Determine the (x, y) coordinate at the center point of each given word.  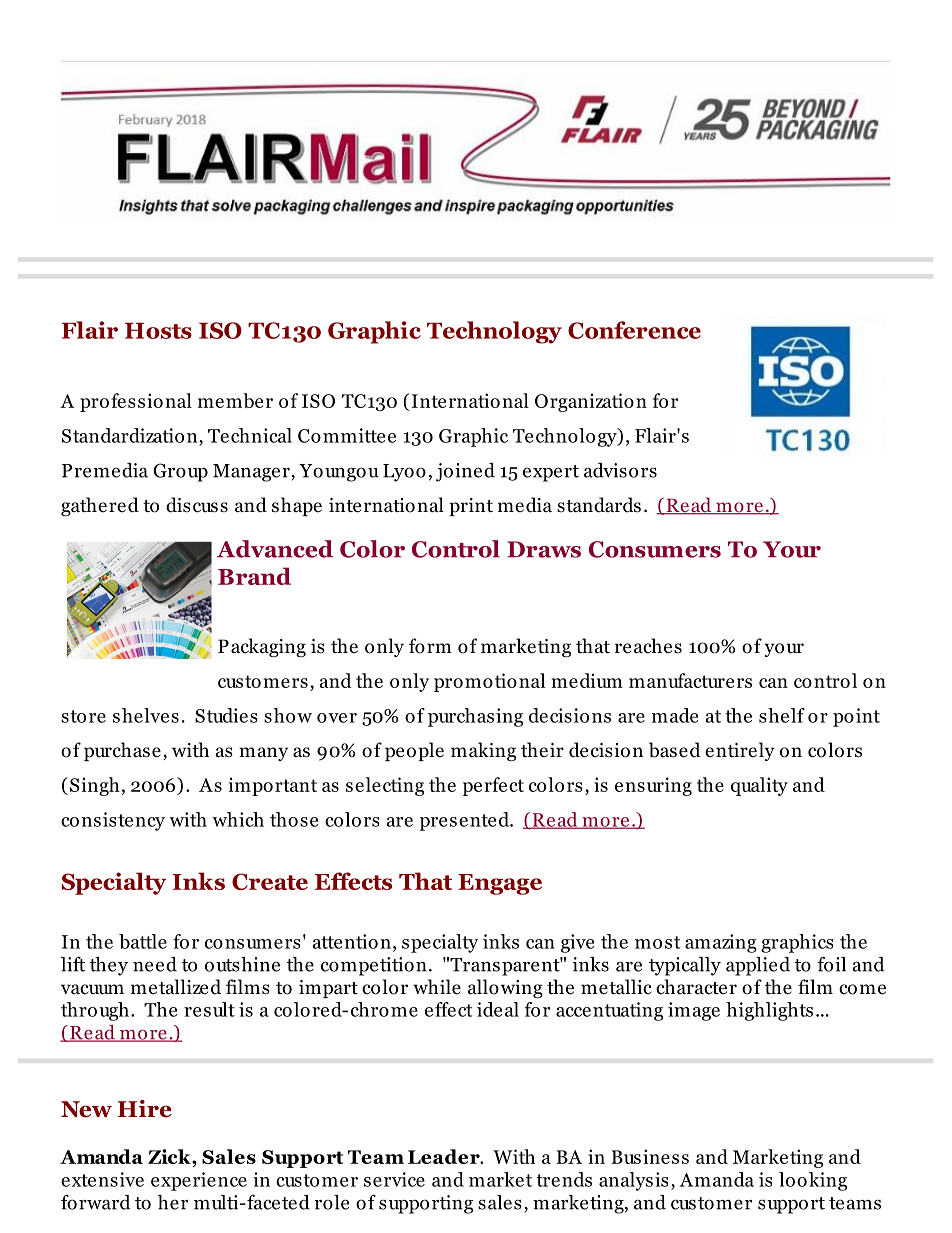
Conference (634, 330)
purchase (122, 751)
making (483, 751)
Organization (591, 402)
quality (759, 786)
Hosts (158, 330)
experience (199, 1181)
